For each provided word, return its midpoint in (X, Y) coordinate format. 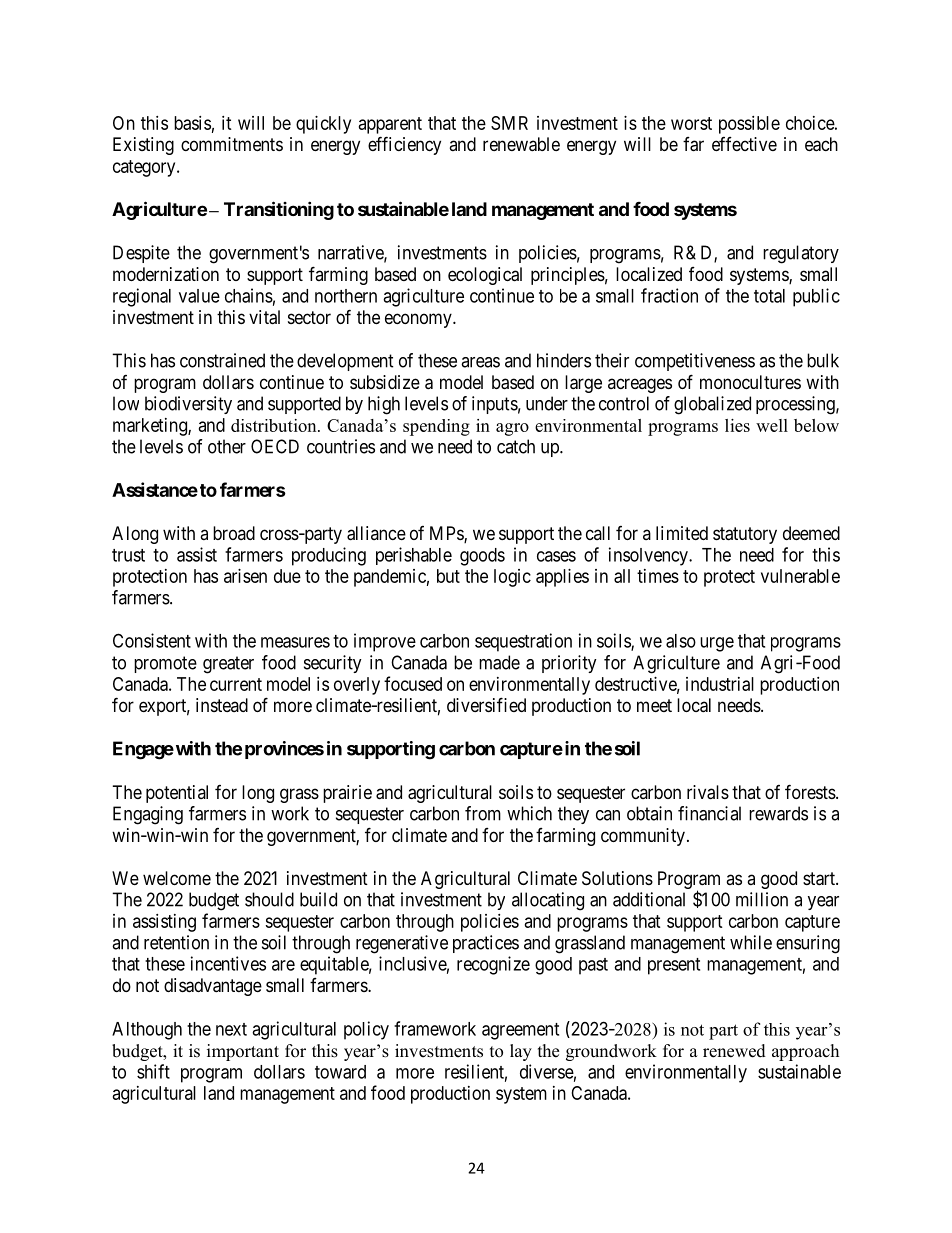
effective (744, 144)
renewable (521, 144)
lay (521, 1052)
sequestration (523, 642)
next (231, 1029)
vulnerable (800, 576)
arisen (245, 576)
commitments (232, 144)
